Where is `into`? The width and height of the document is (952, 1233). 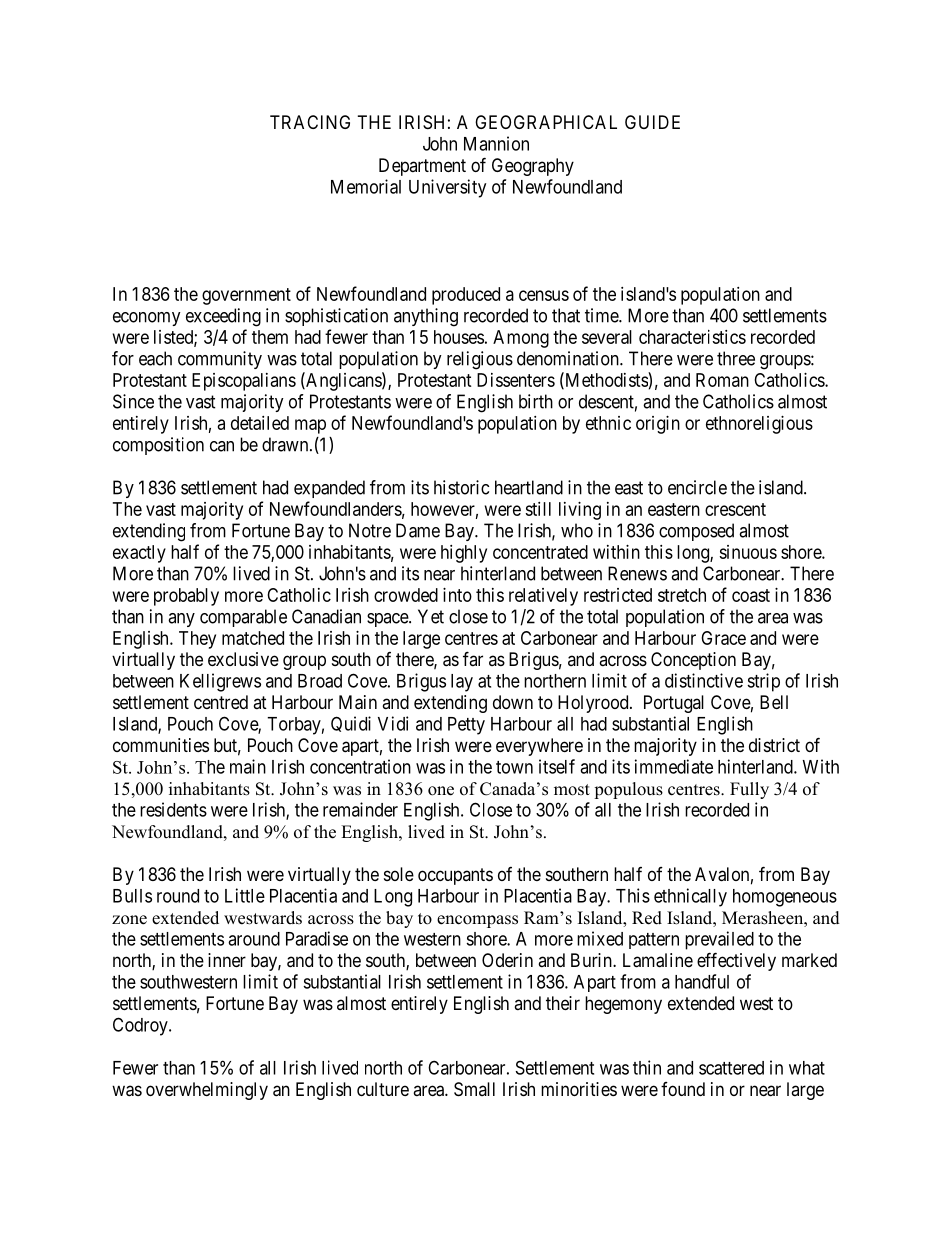 into is located at coordinates (457, 595).
